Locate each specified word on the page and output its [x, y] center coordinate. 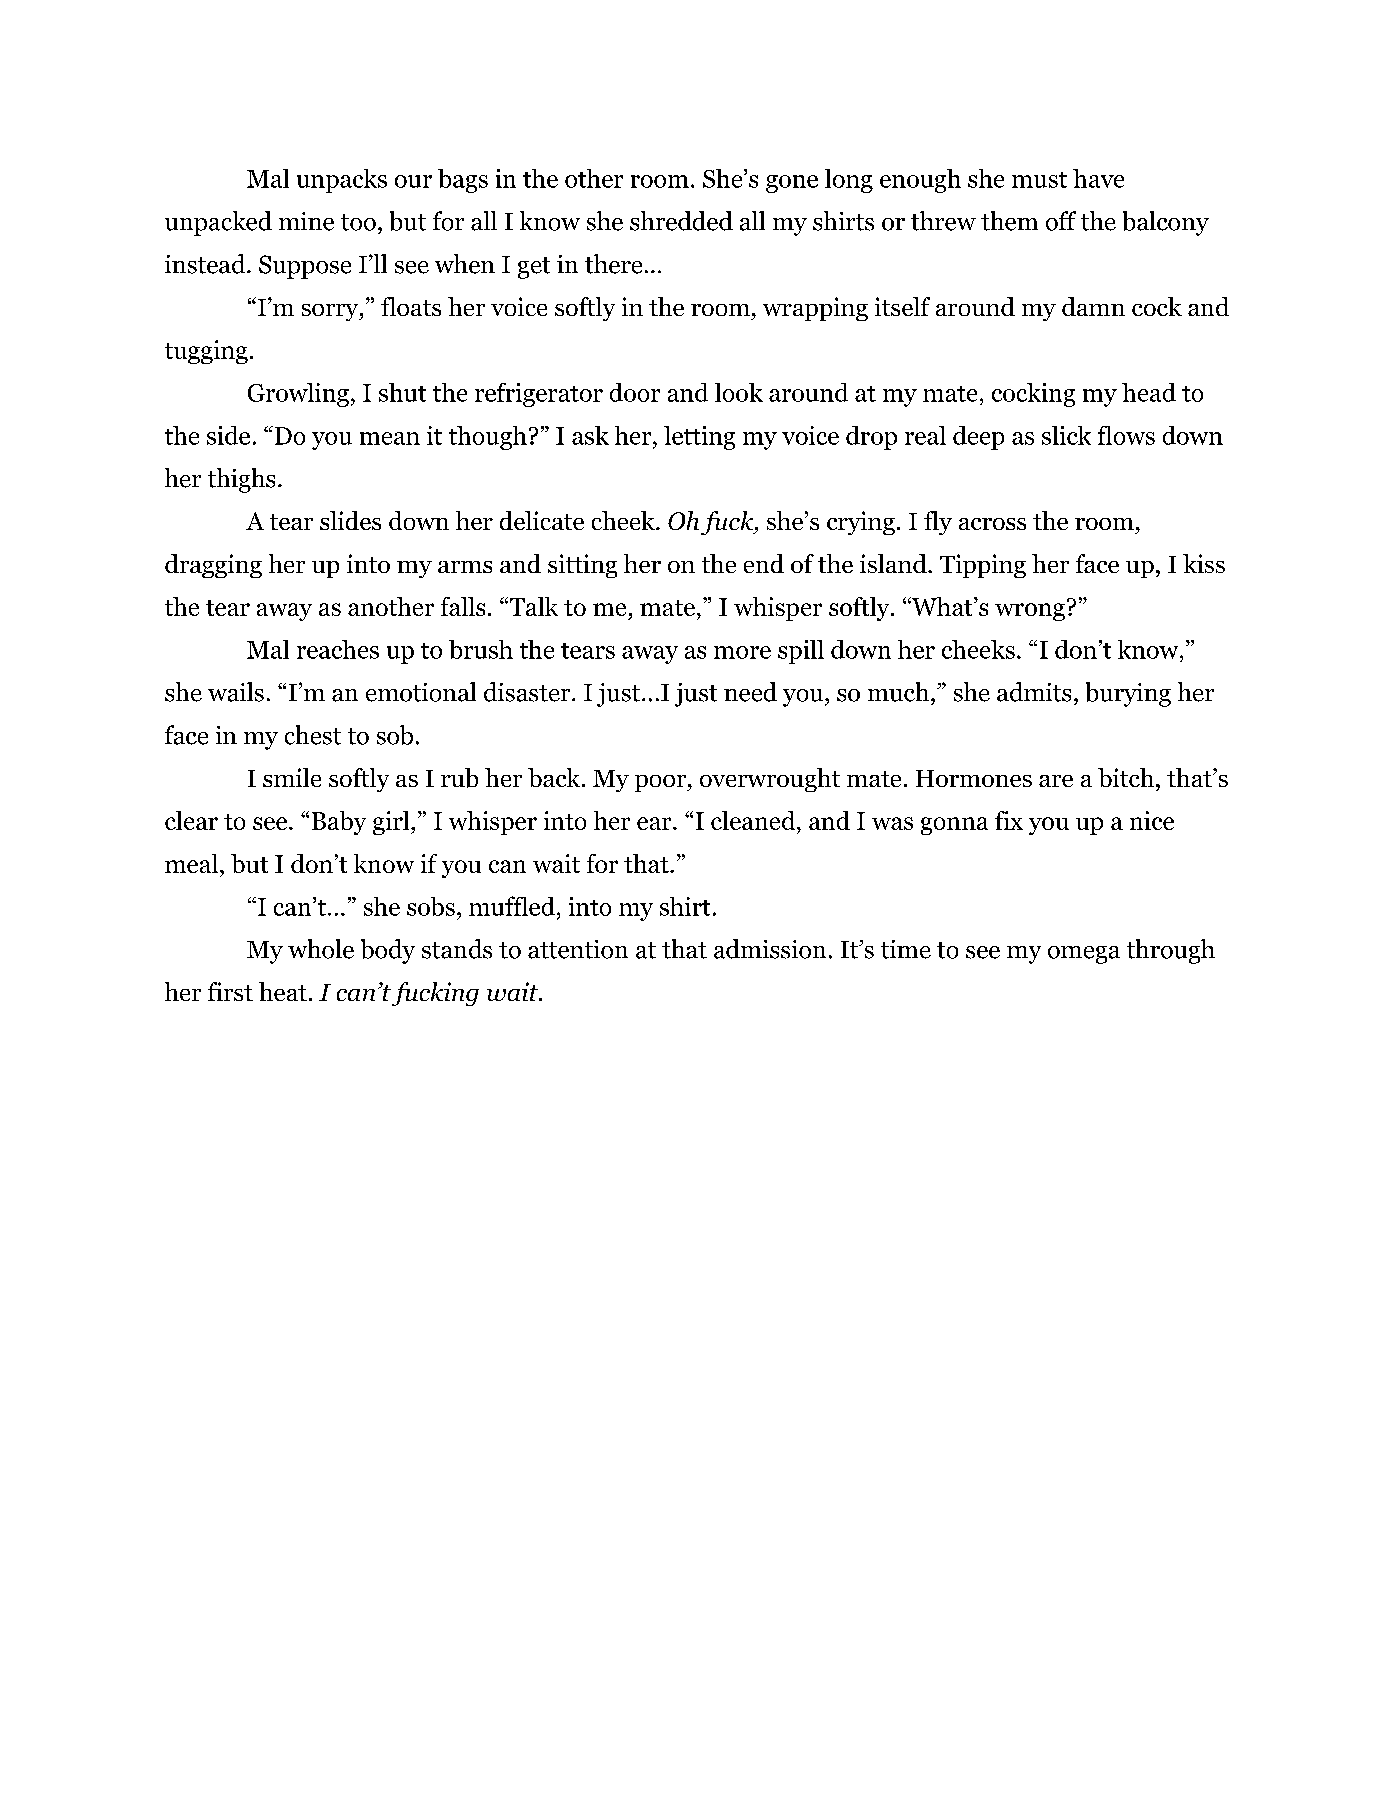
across [992, 524]
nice [1152, 820]
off [1061, 221]
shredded [681, 221]
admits [1034, 692]
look [739, 392]
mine [306, 221]
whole [321, 949]
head [1149, 392]
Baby [339, 823]
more [742, 652]
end [764, 563]
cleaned [754, 820]
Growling [298, 395]
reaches [338, 649]
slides [350, 520]
